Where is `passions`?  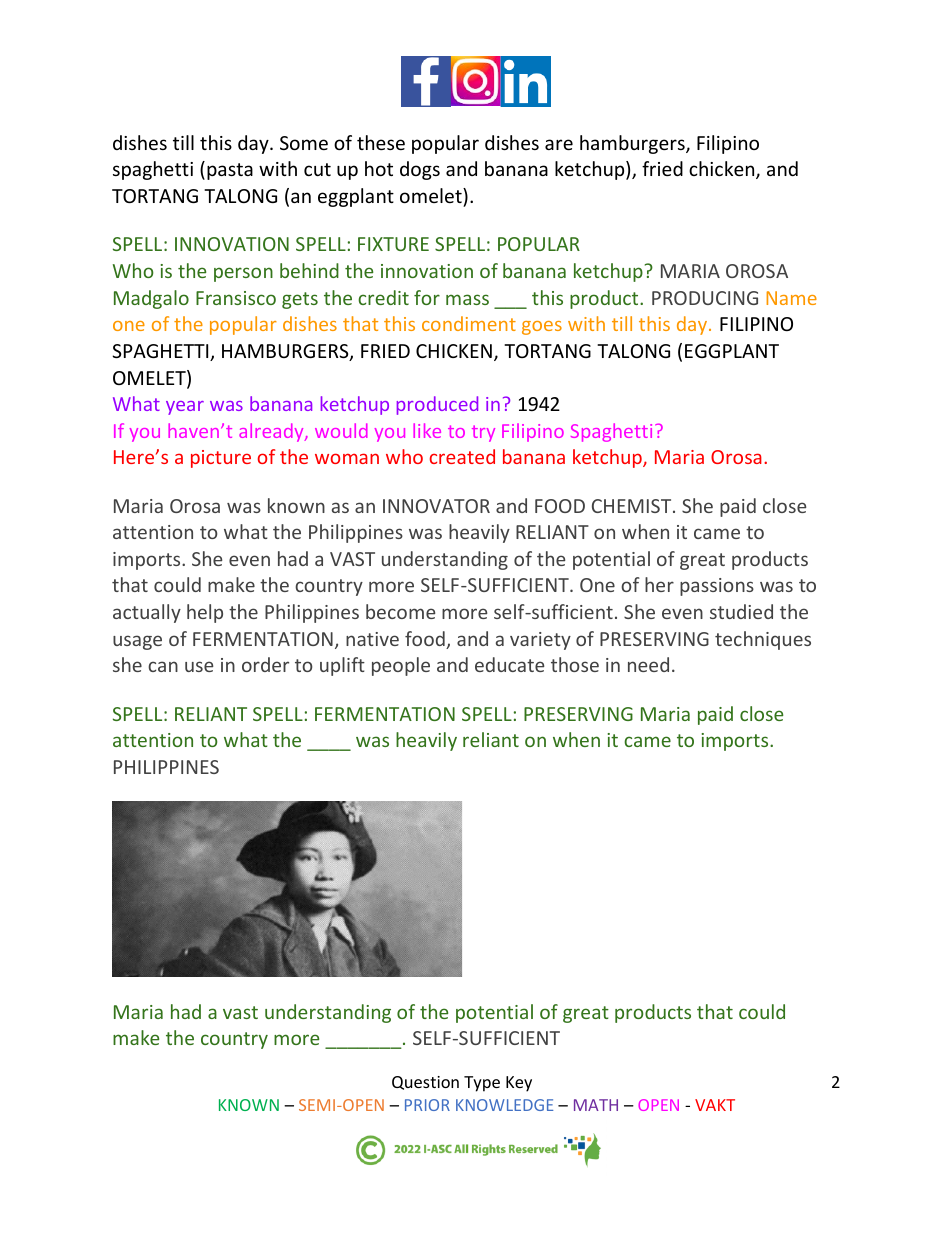
passions is located at coordinates (717, 587).
